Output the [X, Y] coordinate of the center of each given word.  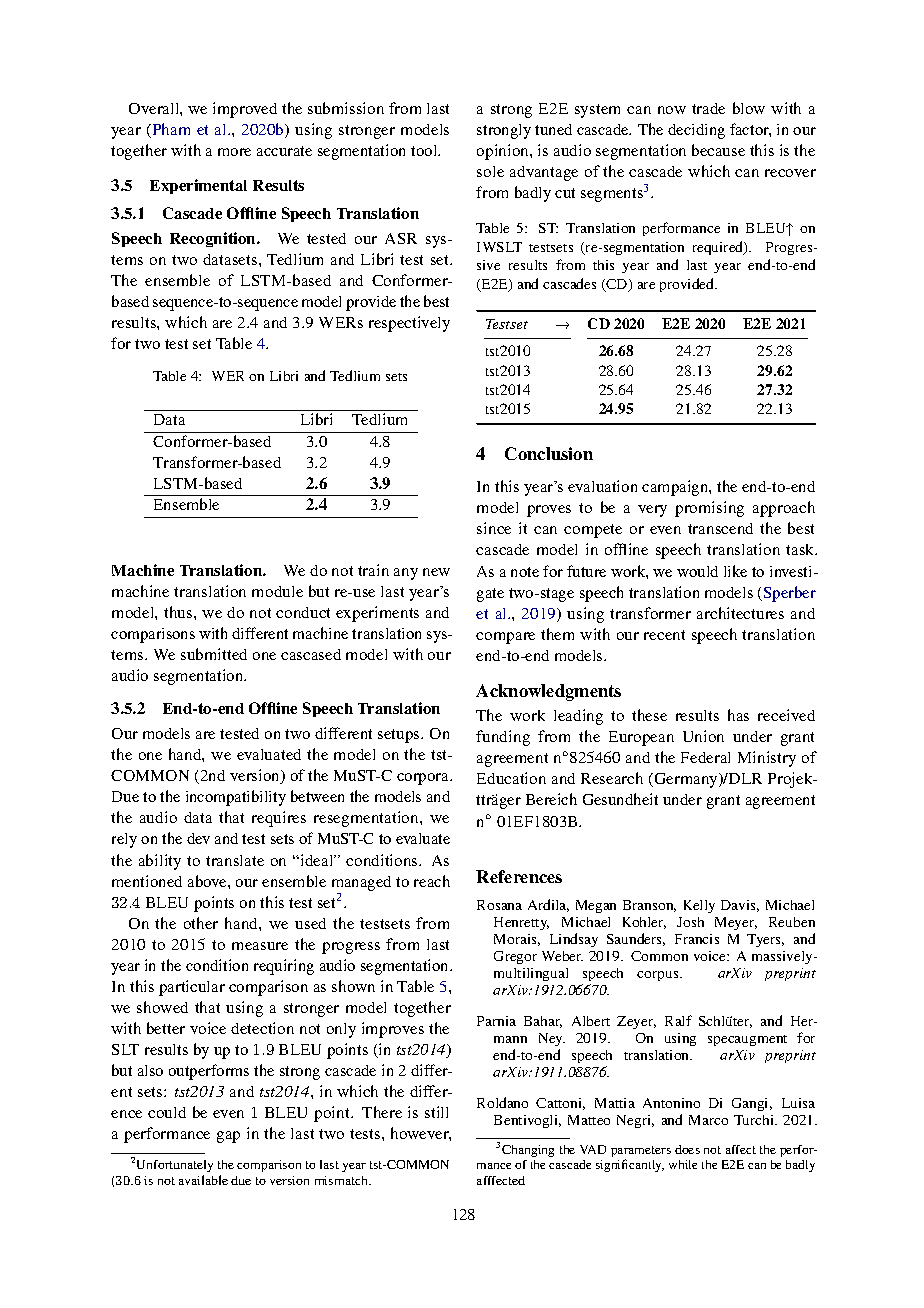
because [718, 150]
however [421, 1134]
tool [425, 150]
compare [505, 638]
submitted [214, 654]
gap [228, 1137]
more [234, 152]
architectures [740, 613]
